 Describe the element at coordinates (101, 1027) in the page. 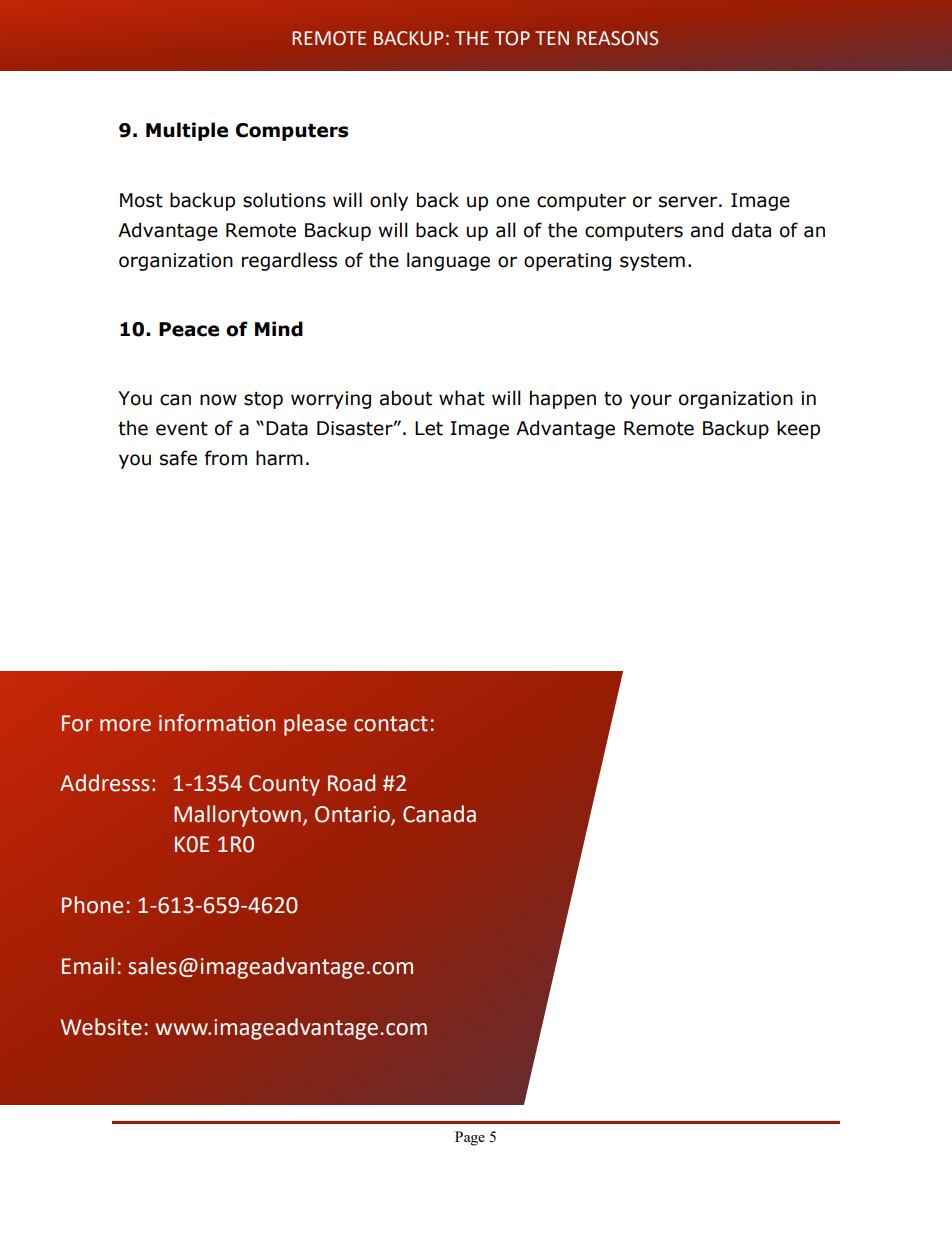

I see `Website` at that location.
